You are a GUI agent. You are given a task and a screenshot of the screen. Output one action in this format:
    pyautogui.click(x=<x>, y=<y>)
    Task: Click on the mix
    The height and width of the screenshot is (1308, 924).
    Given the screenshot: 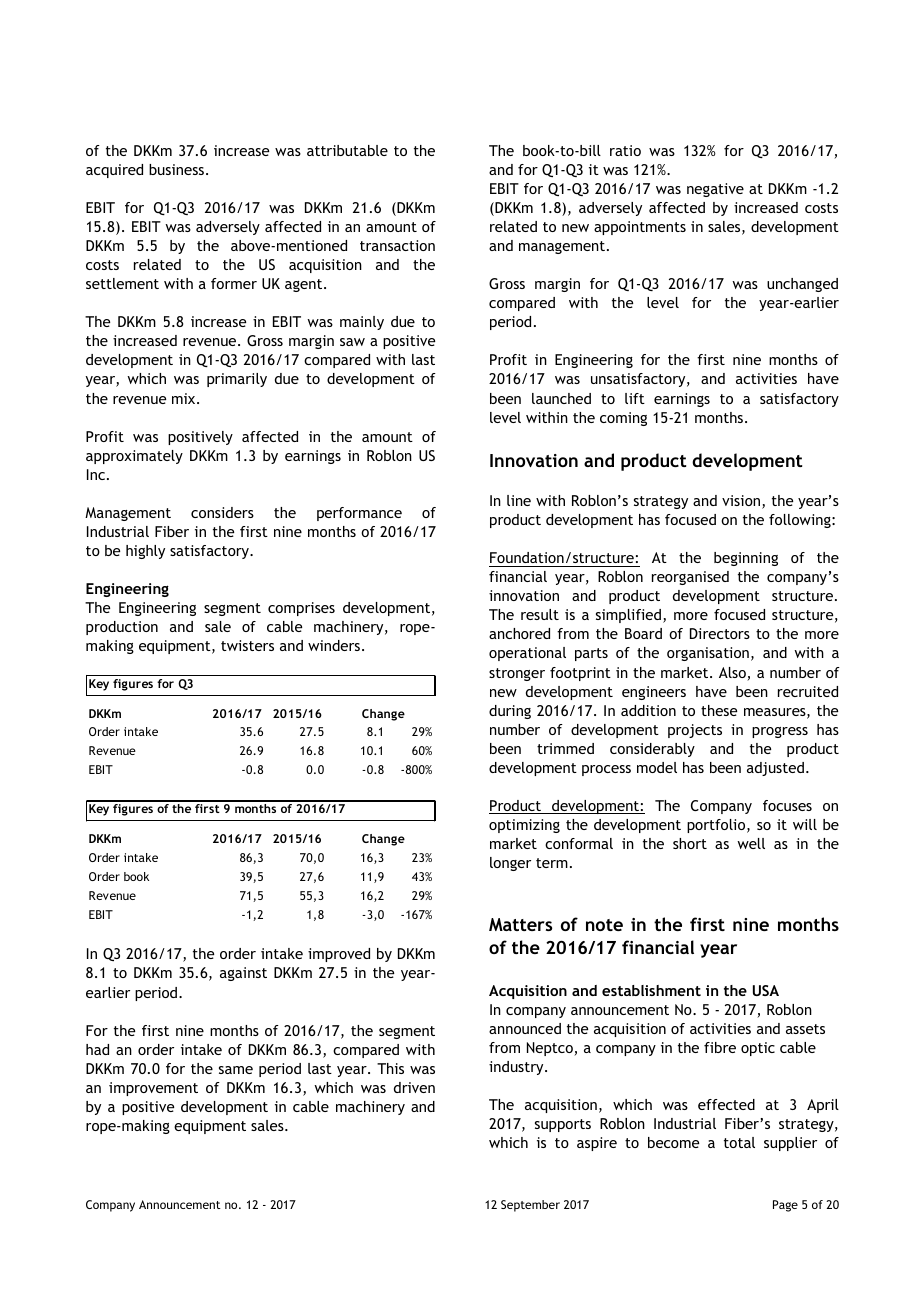 What is the action you would take?
    pyautogui.click(x=185, y=398)
